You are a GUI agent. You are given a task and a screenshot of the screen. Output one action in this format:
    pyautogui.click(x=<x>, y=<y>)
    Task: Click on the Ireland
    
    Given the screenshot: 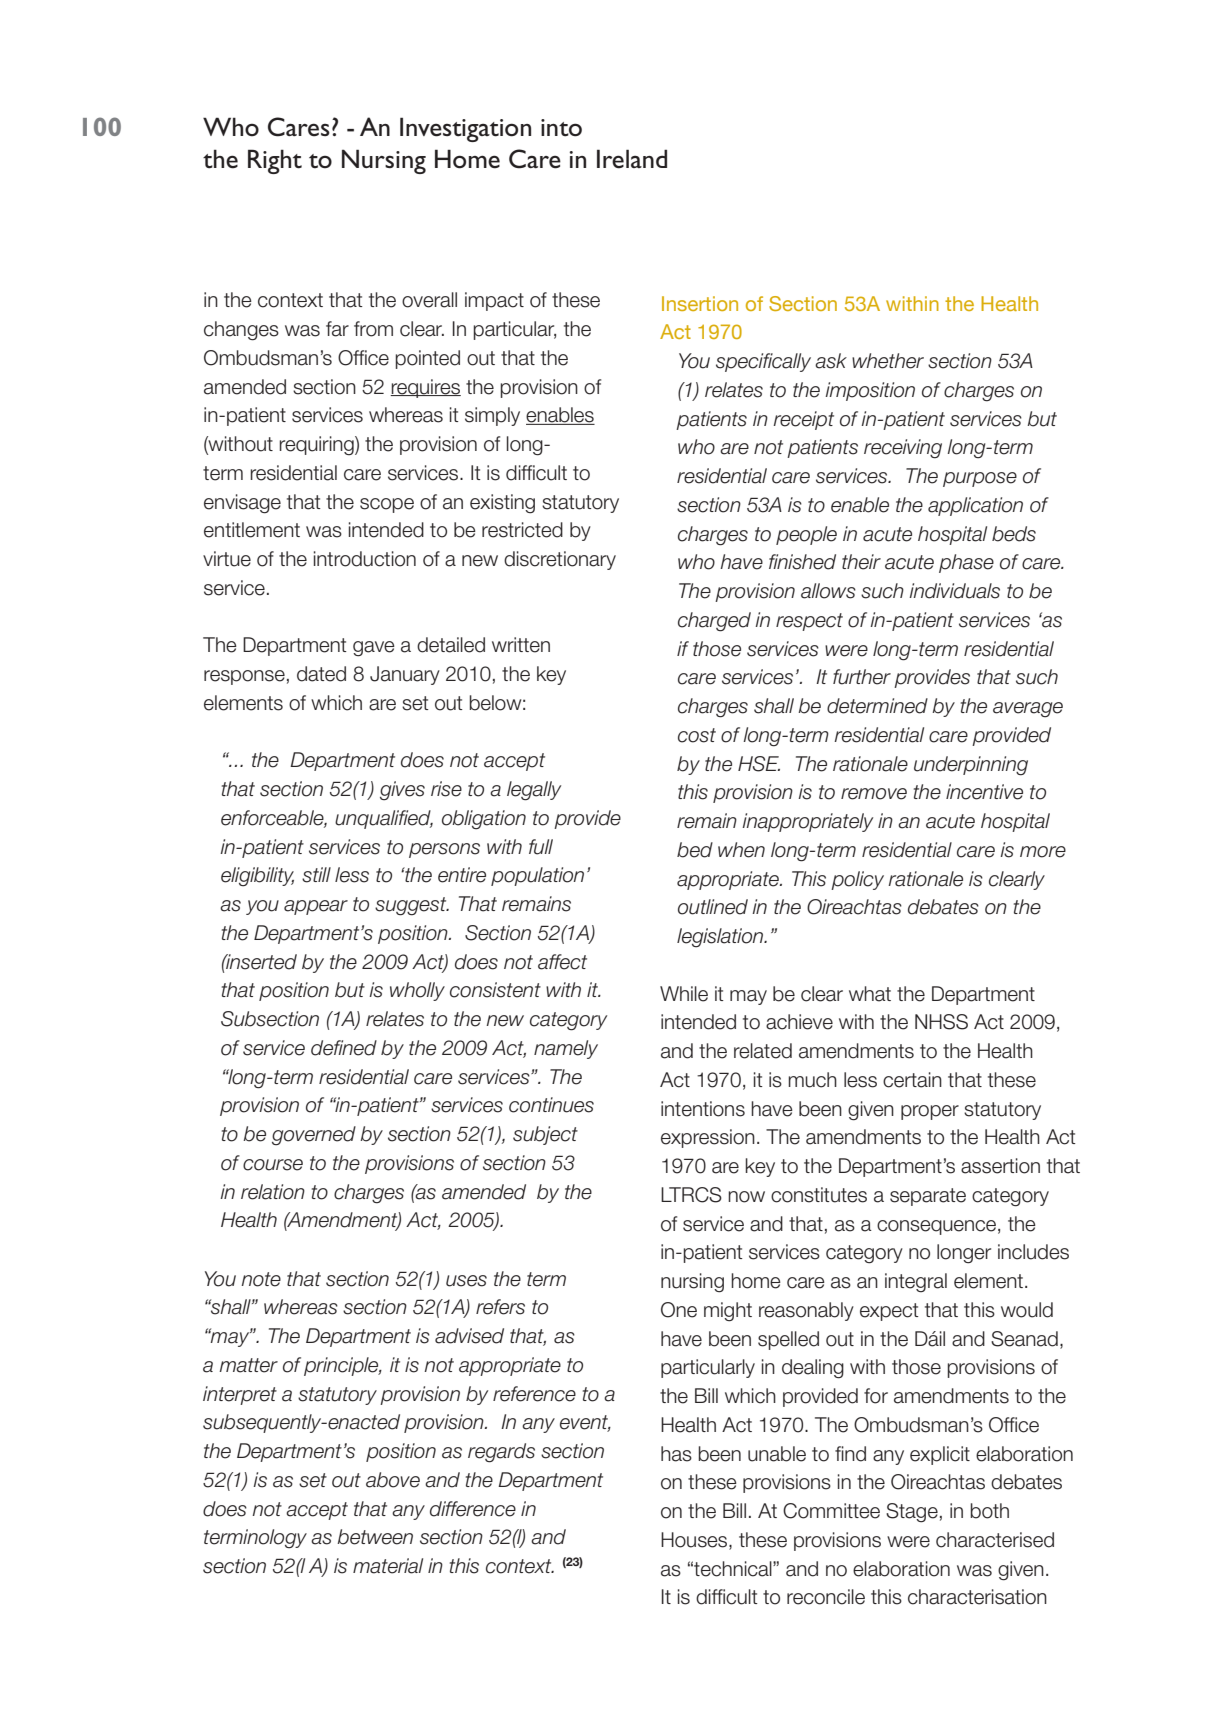 What is the action you would take?
    pyautogui.click(x=632, y=159)
